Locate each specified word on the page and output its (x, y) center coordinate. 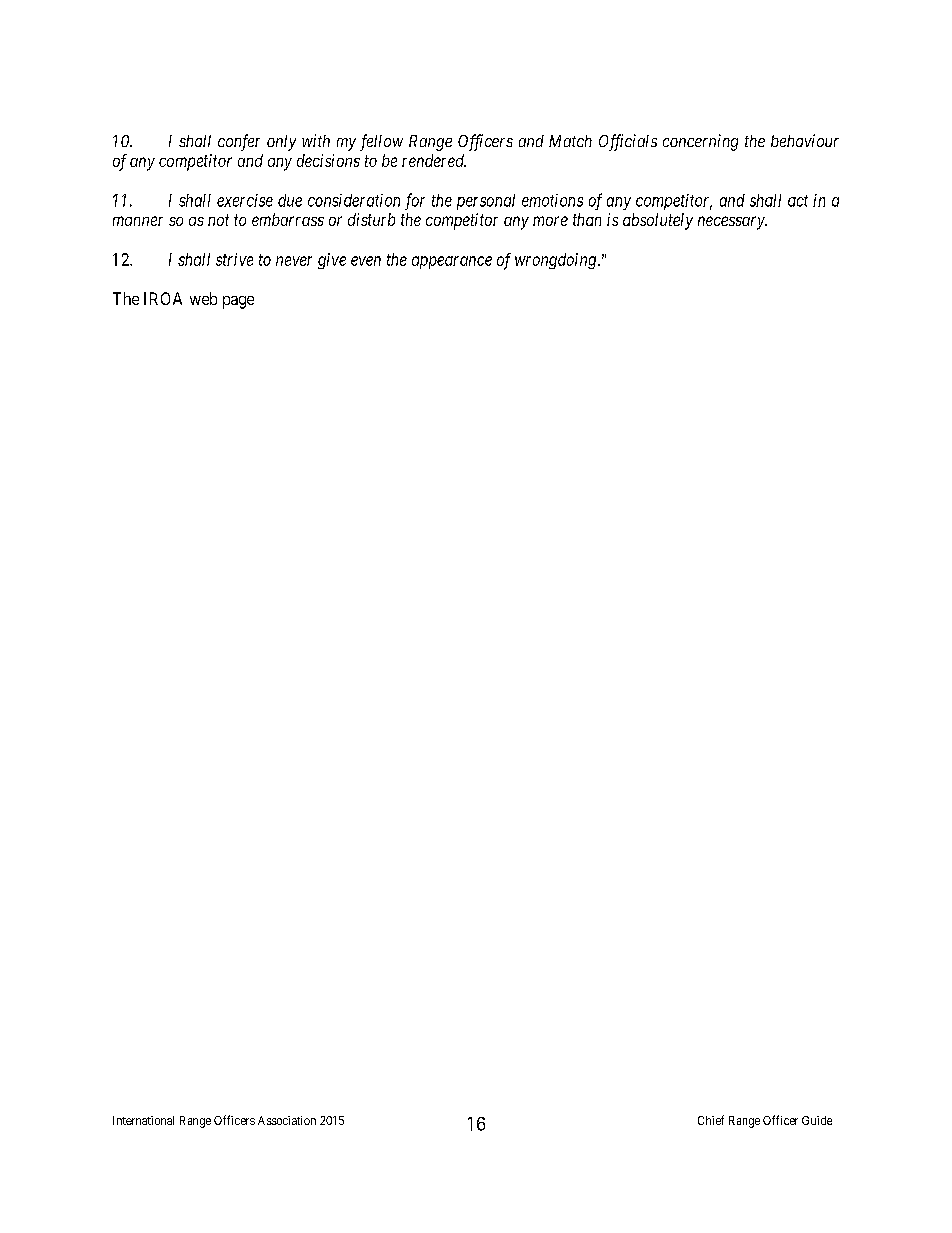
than (587, 219)
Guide (817, 1120)
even (366, 261)
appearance (452, 262)
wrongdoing (557, 261)
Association (287, 1120)
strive (234, 259)
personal (486, 202)
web (203, 298)
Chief (711, 1120)
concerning (700, 142)
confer (239, 142)
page (238, 302)
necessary (732, 223)
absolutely (658, 221)
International (143, 1120)
